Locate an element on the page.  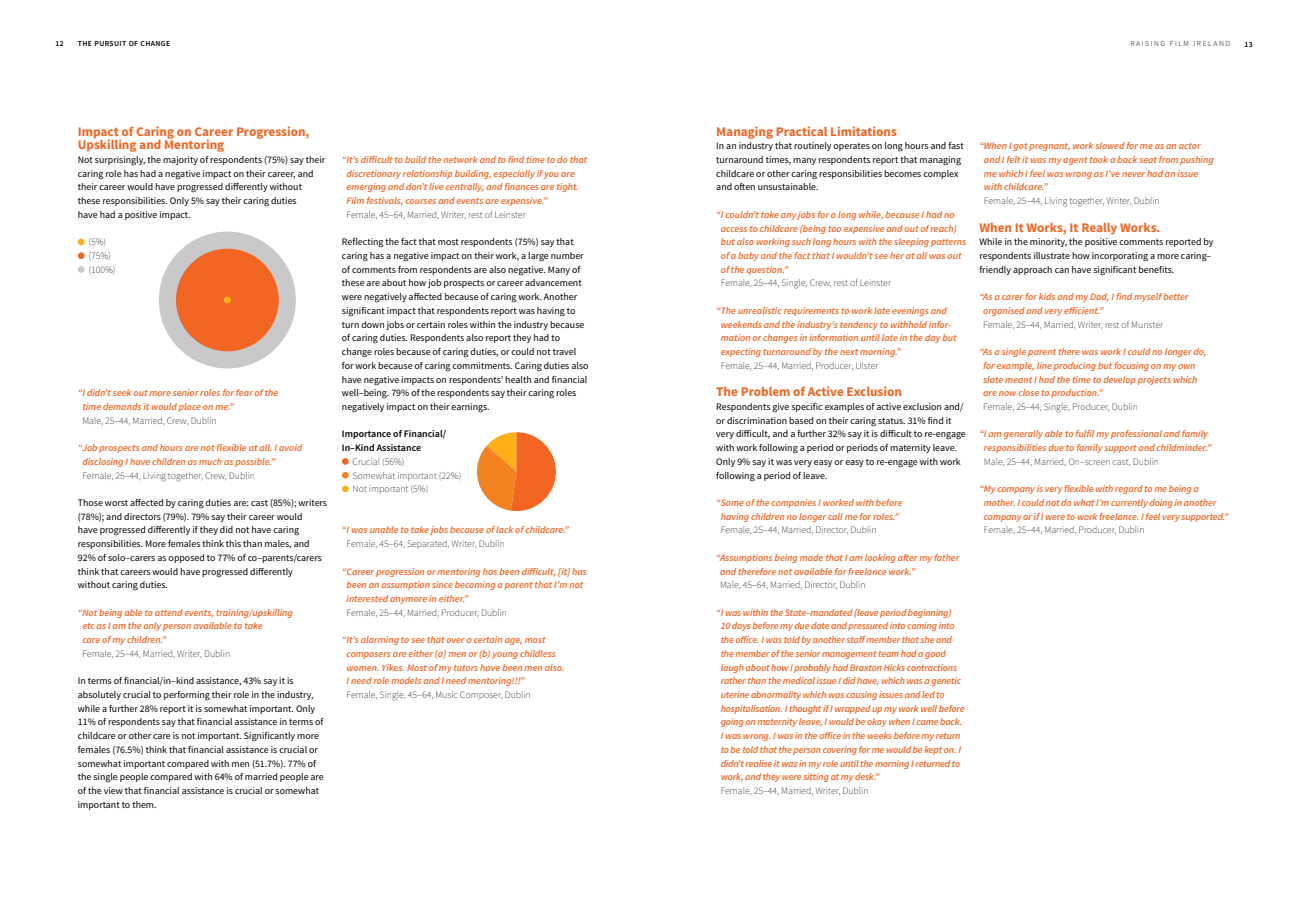
RAISING is located at coordinates (1148, 43).
